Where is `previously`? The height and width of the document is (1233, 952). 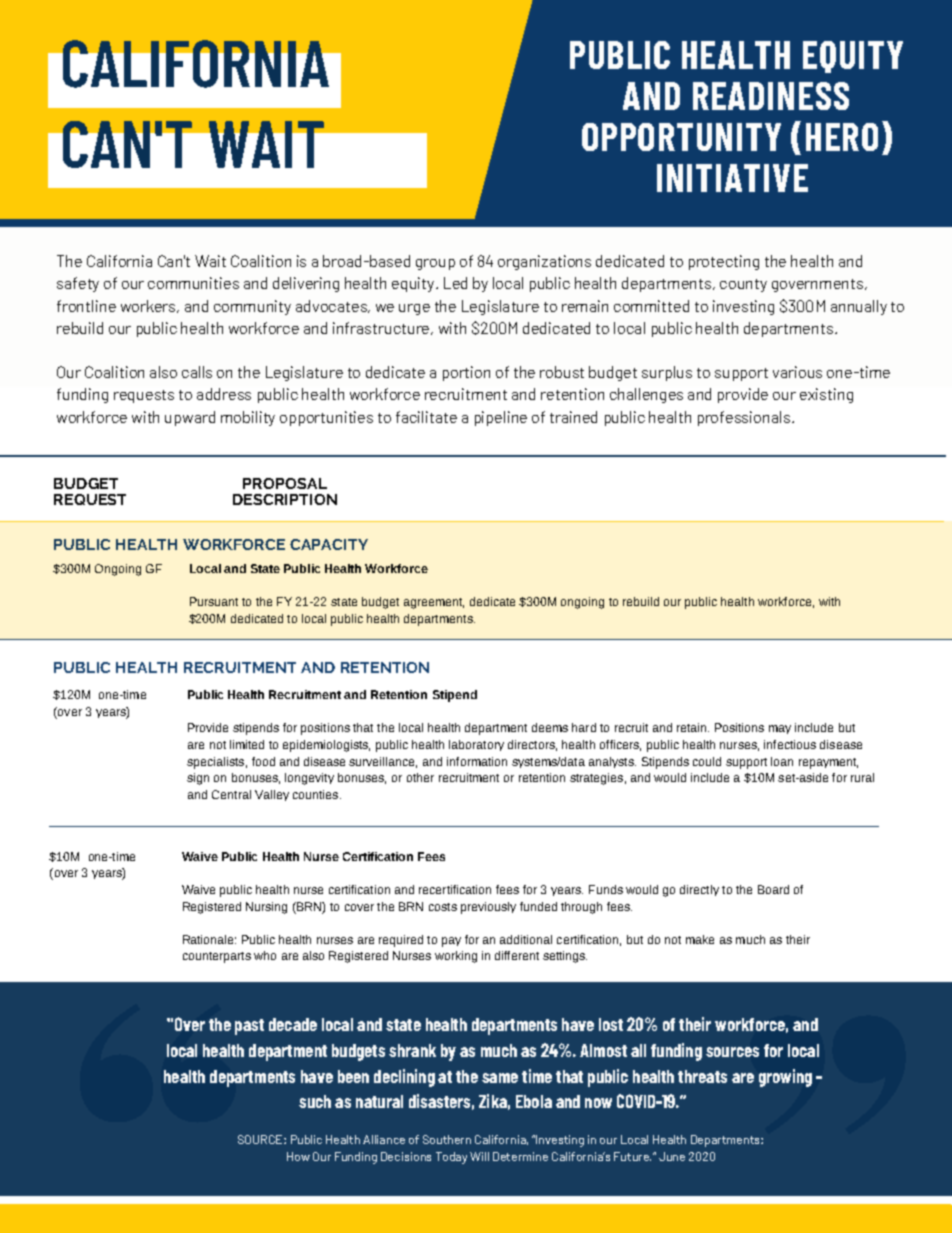
previously is located at coordinates (488, 908).
